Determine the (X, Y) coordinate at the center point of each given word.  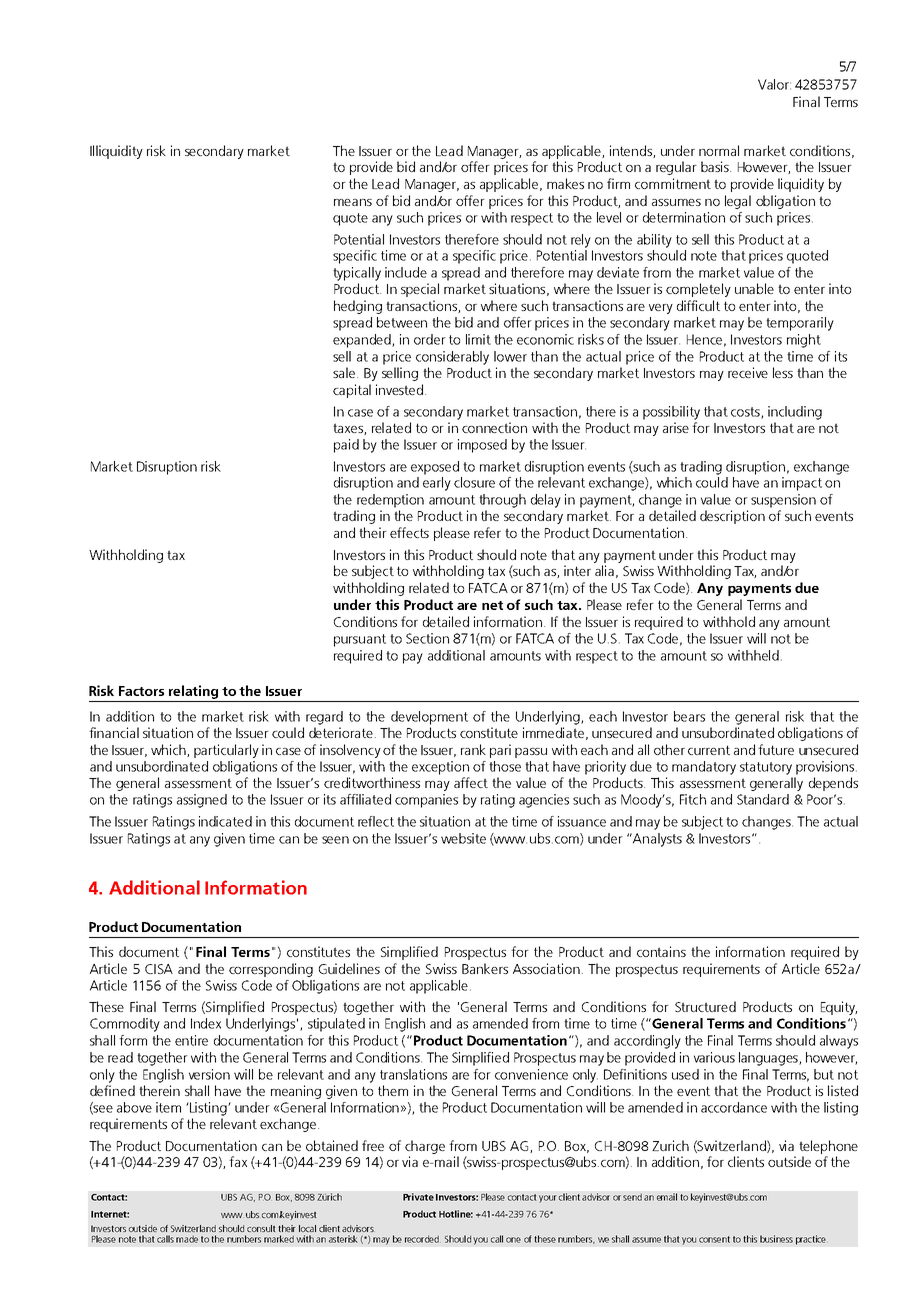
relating (194, 693)
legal (738, 202)
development (429, 718)
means (353, 202)
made (187, 1239)
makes (565, 183)
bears (689, 716)
